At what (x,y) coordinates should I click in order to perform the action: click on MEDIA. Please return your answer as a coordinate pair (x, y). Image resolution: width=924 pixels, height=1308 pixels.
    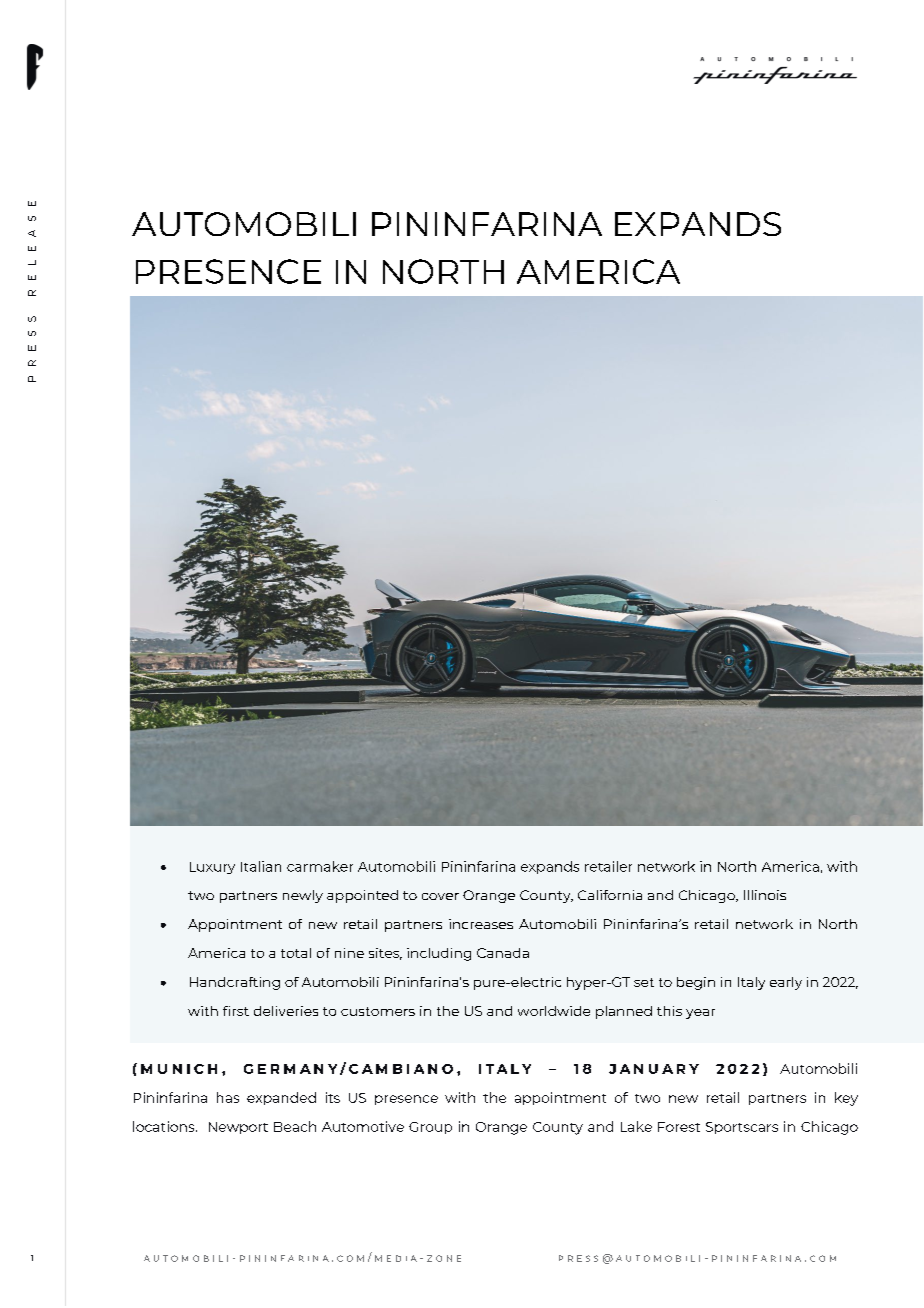
    Looking at the image, I should click on (396, 1258).
